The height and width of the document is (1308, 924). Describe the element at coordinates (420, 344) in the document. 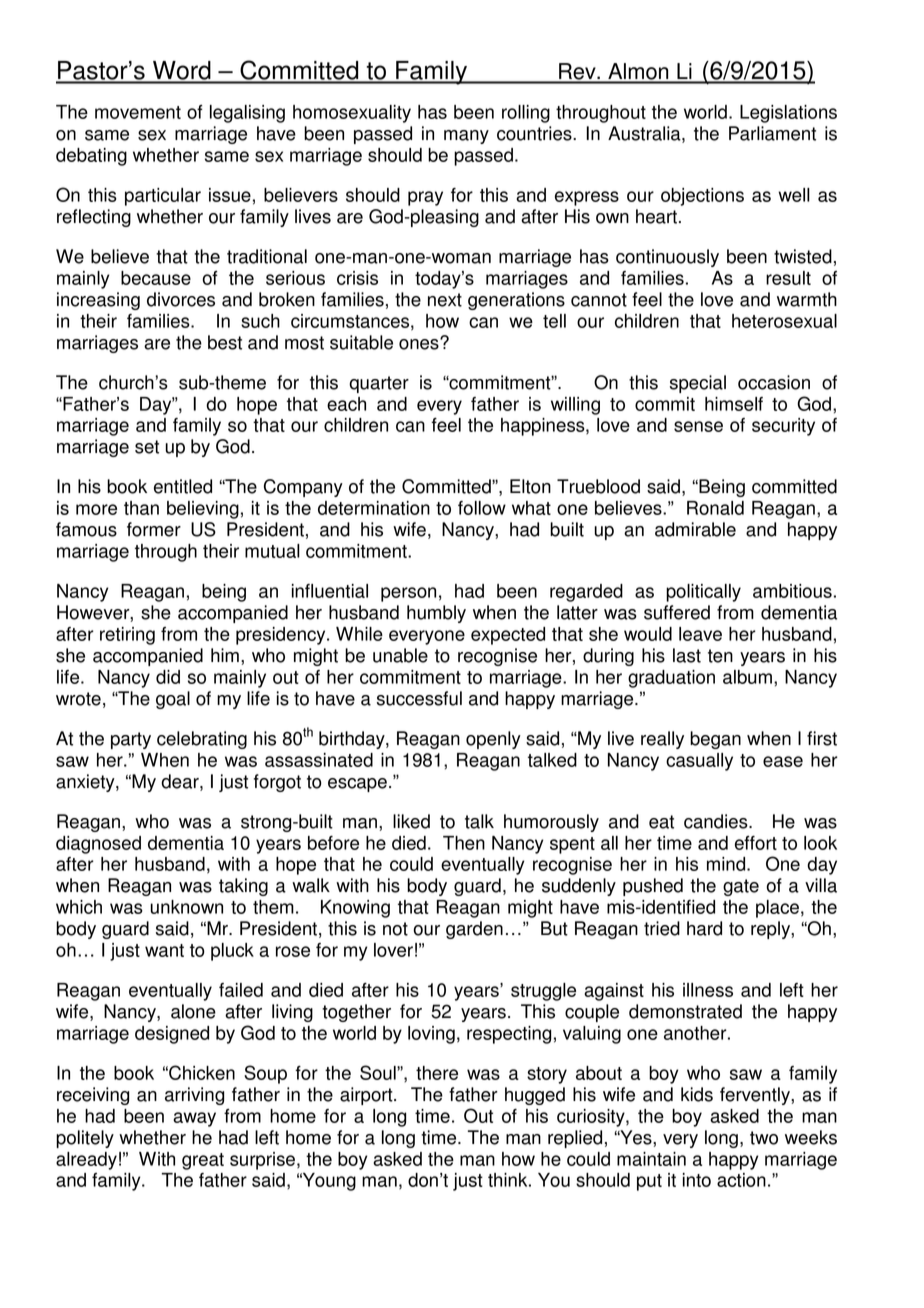

I see `ones` at that location.
